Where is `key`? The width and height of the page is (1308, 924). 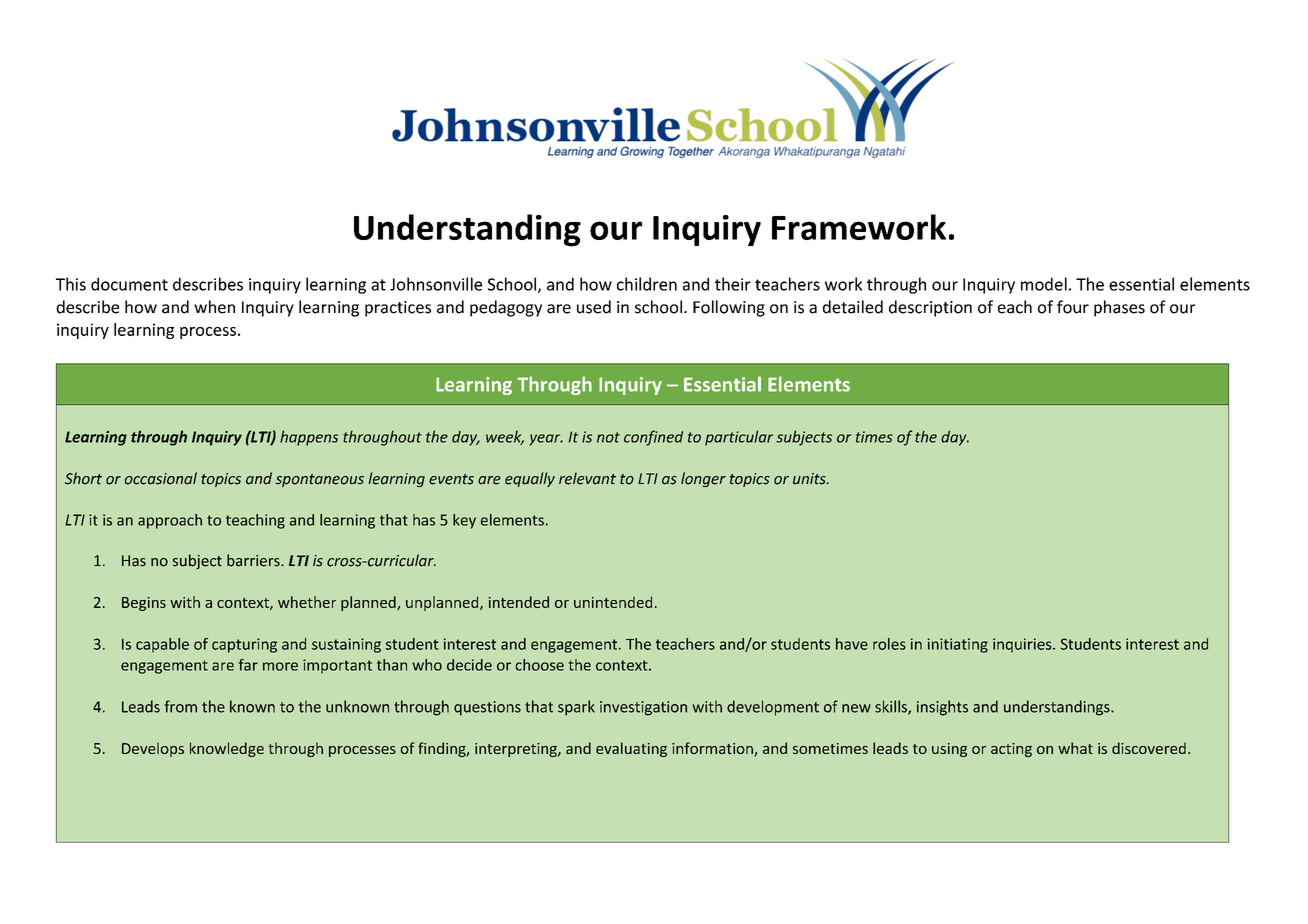
key is located at coordinates (464, 521).
